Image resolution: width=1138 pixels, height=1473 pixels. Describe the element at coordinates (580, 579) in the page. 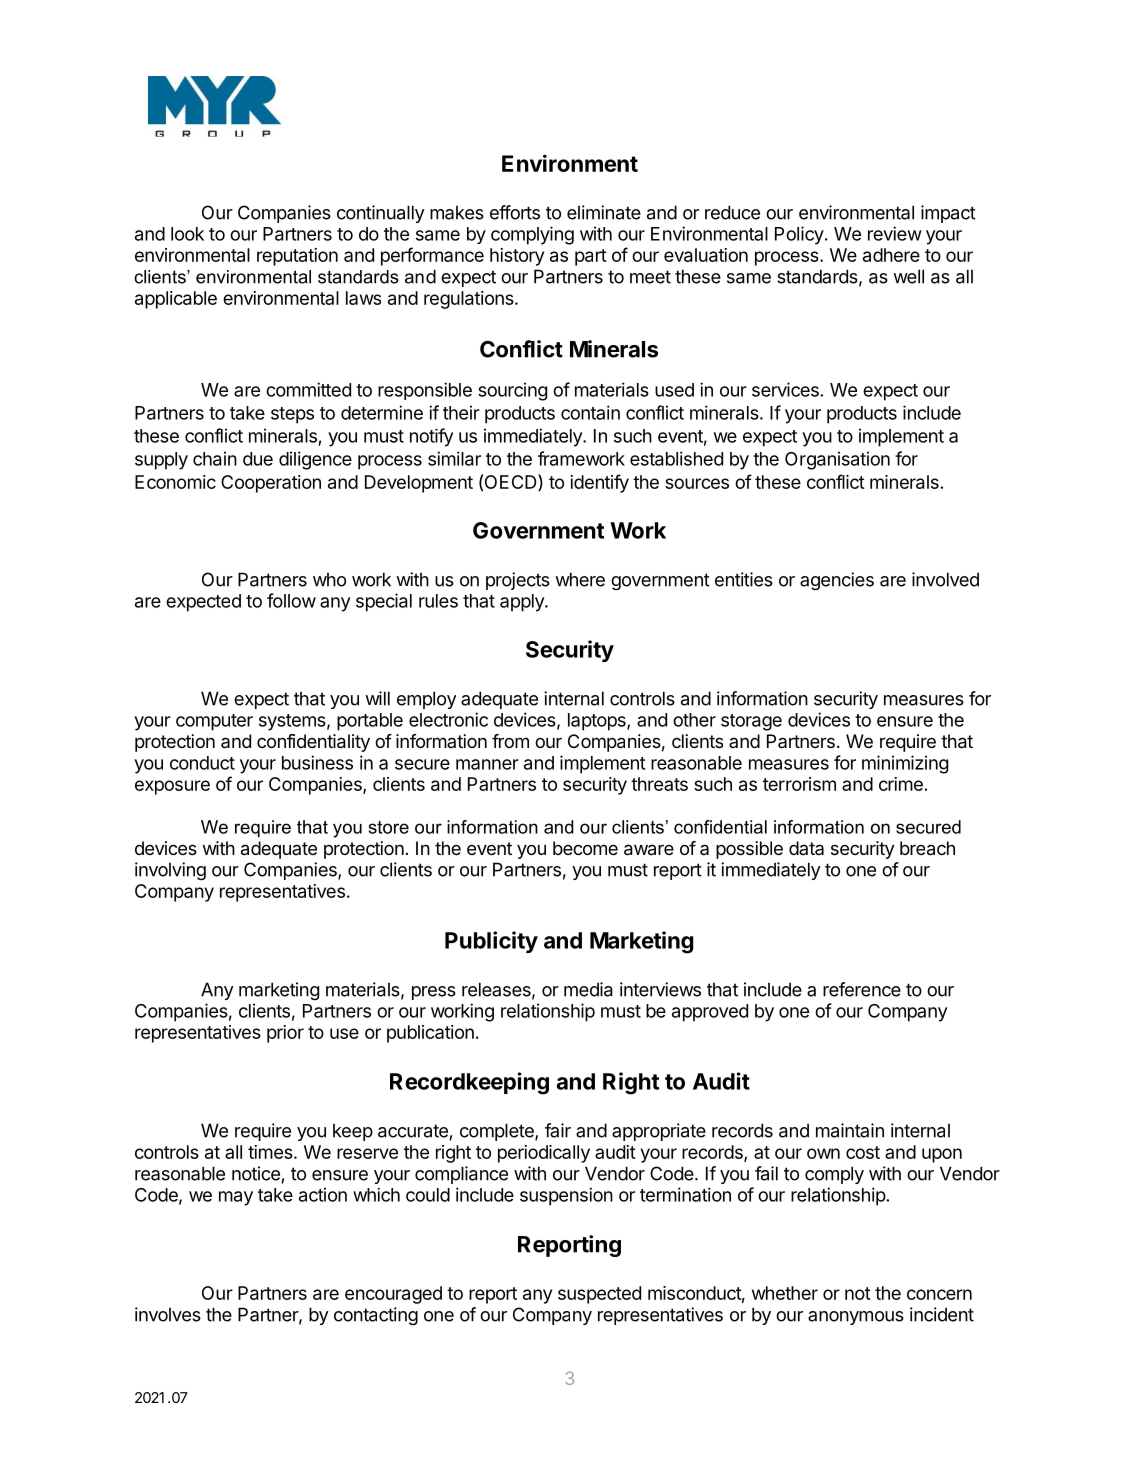

I see `where` at that location.
